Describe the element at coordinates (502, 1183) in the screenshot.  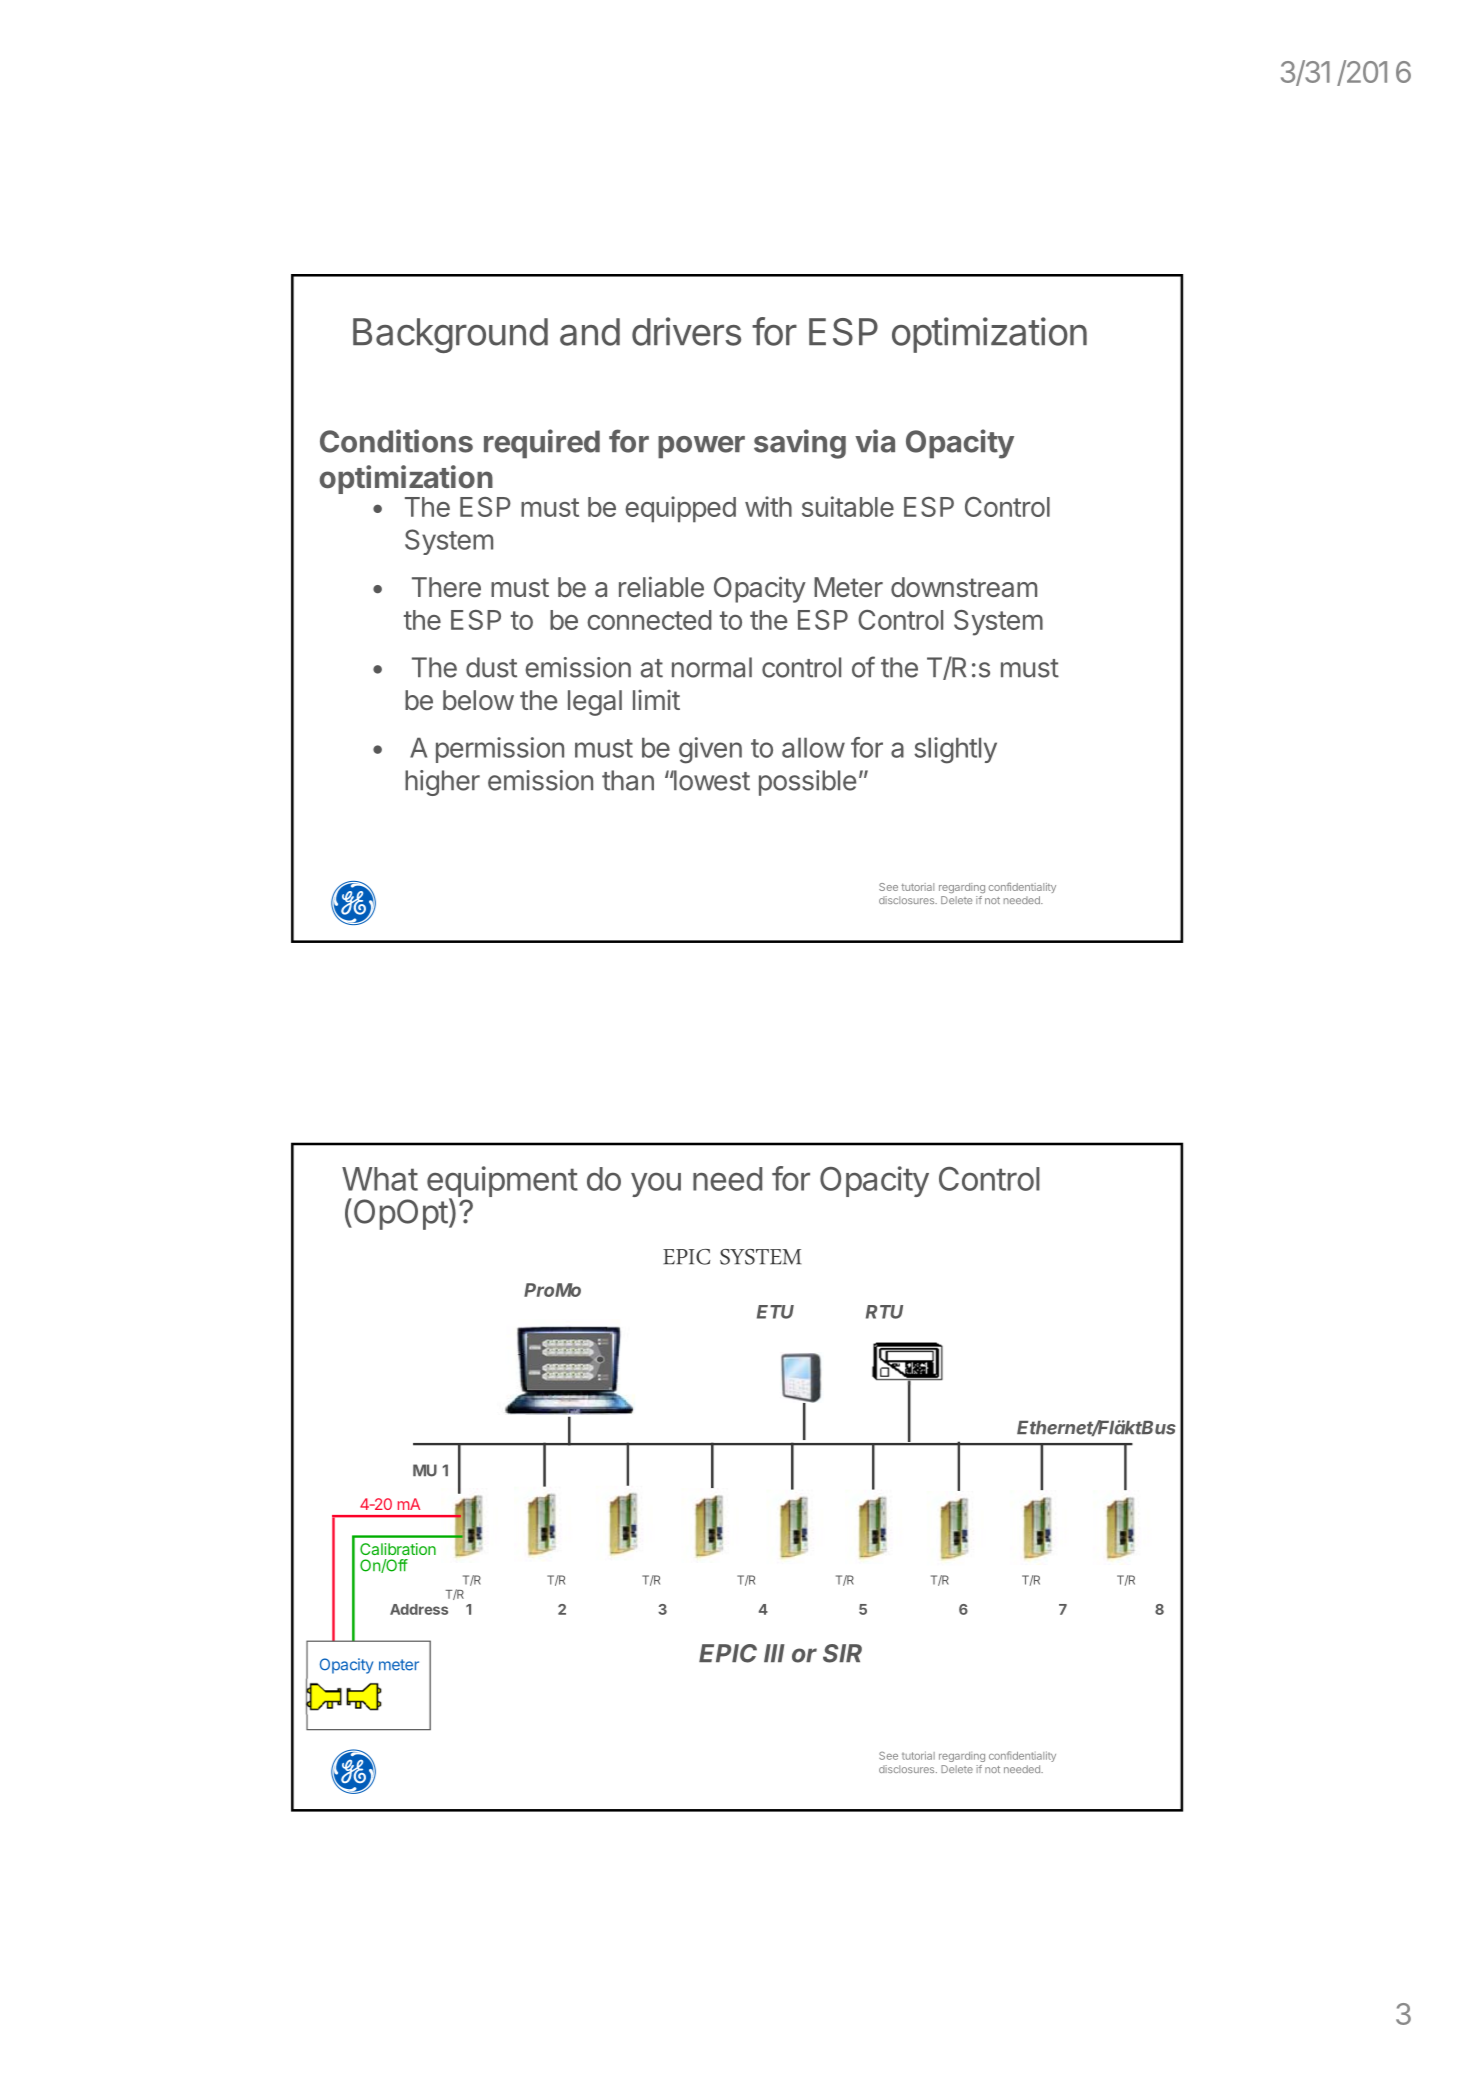
I see `equipment` at that location.
